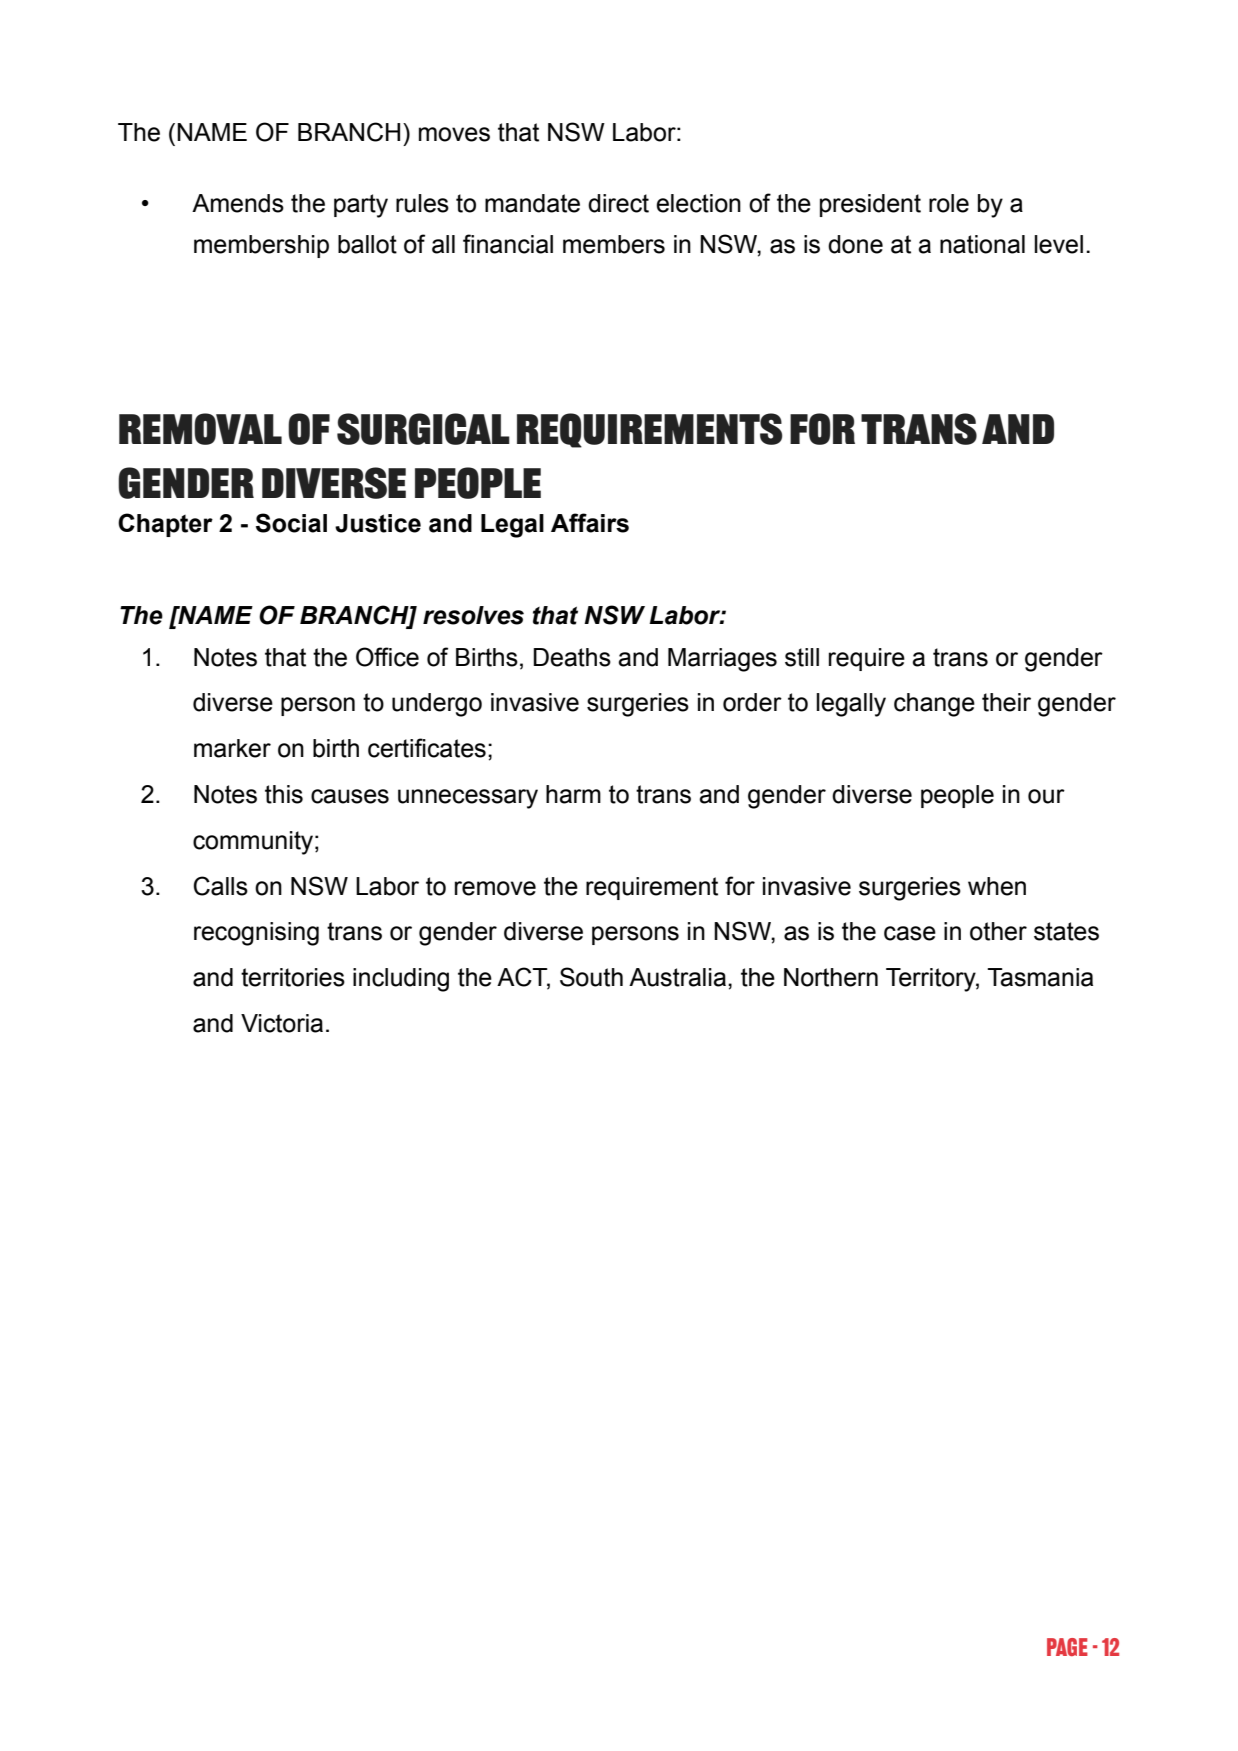 The width and height of the screenshot is (1238, 1751). I want to click on direct, so click(618, 203).
